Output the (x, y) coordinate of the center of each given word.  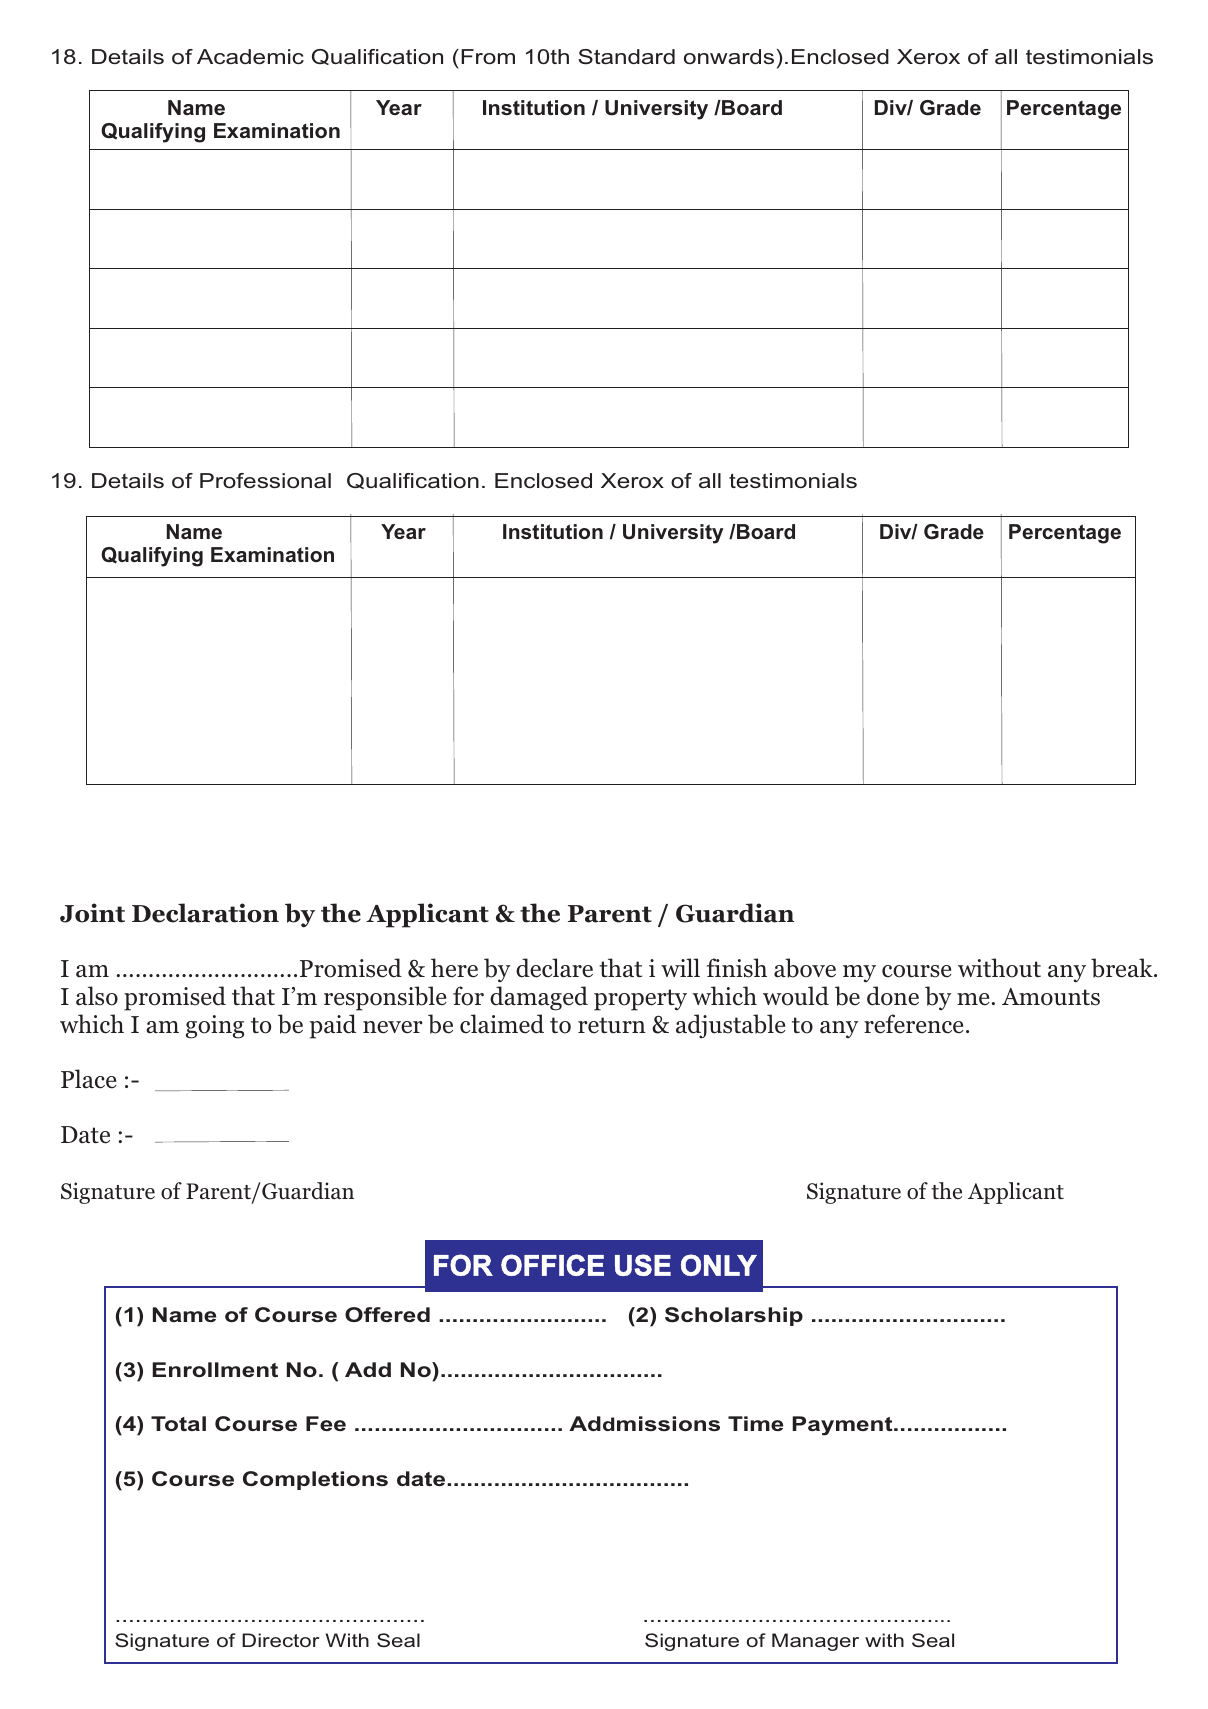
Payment (843, 1426)
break (1123, 968)
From (488, 57)
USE (643, 1265)
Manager (815, 1642)
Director (280, 1640)
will (680, 967)
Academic (250, 56)
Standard (626, 56)
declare (554, 968)
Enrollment (215, 1369)
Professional (265, 481)
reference (914, 1024)
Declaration (205, 913)
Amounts (1051, 997)
